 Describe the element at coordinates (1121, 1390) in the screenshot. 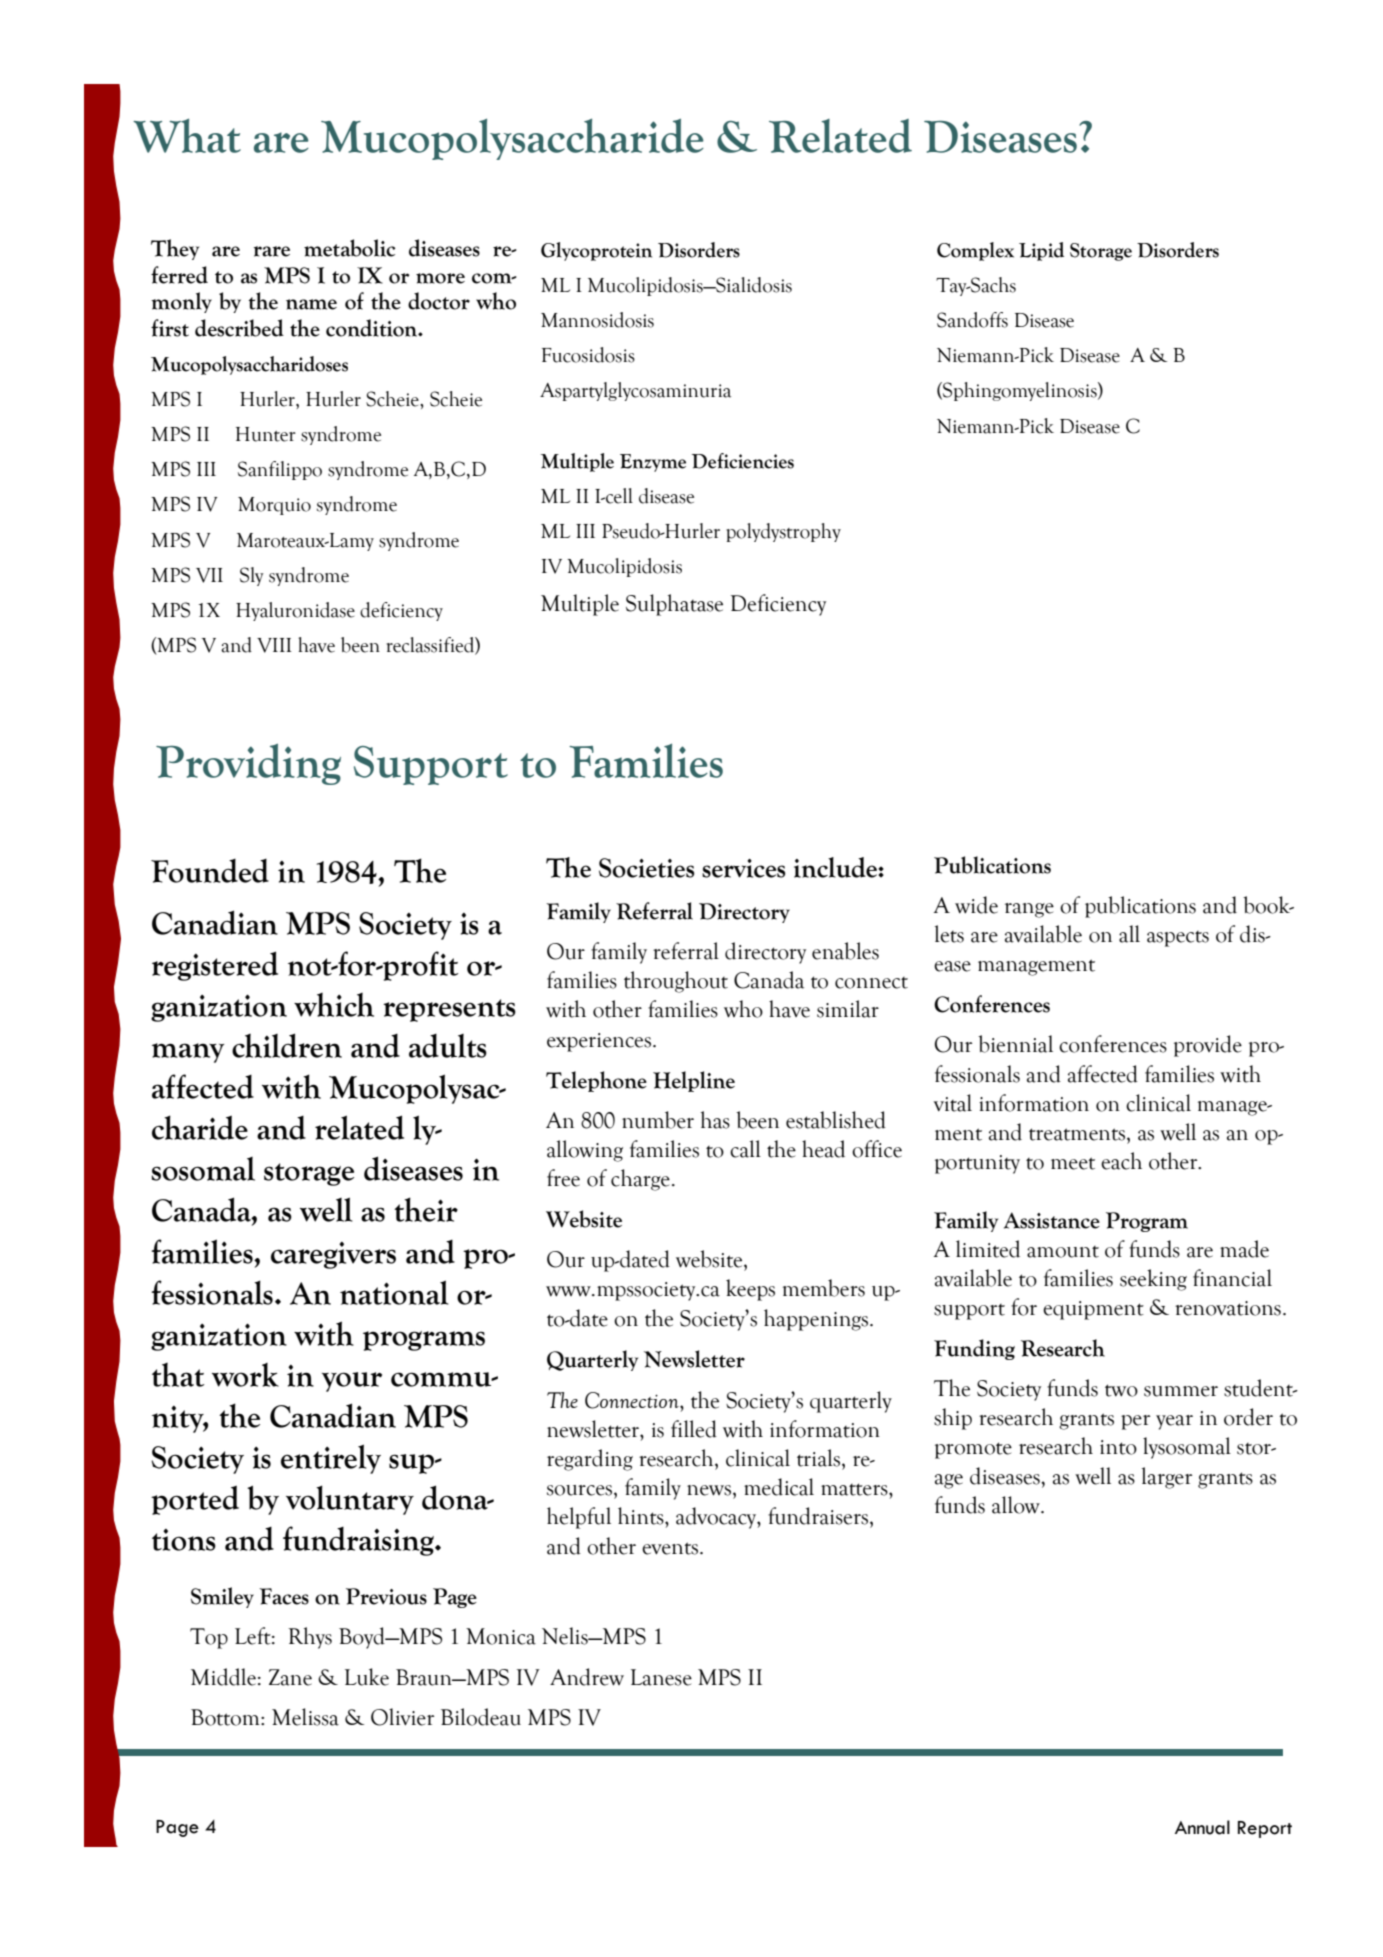

I see `two` at that location.
